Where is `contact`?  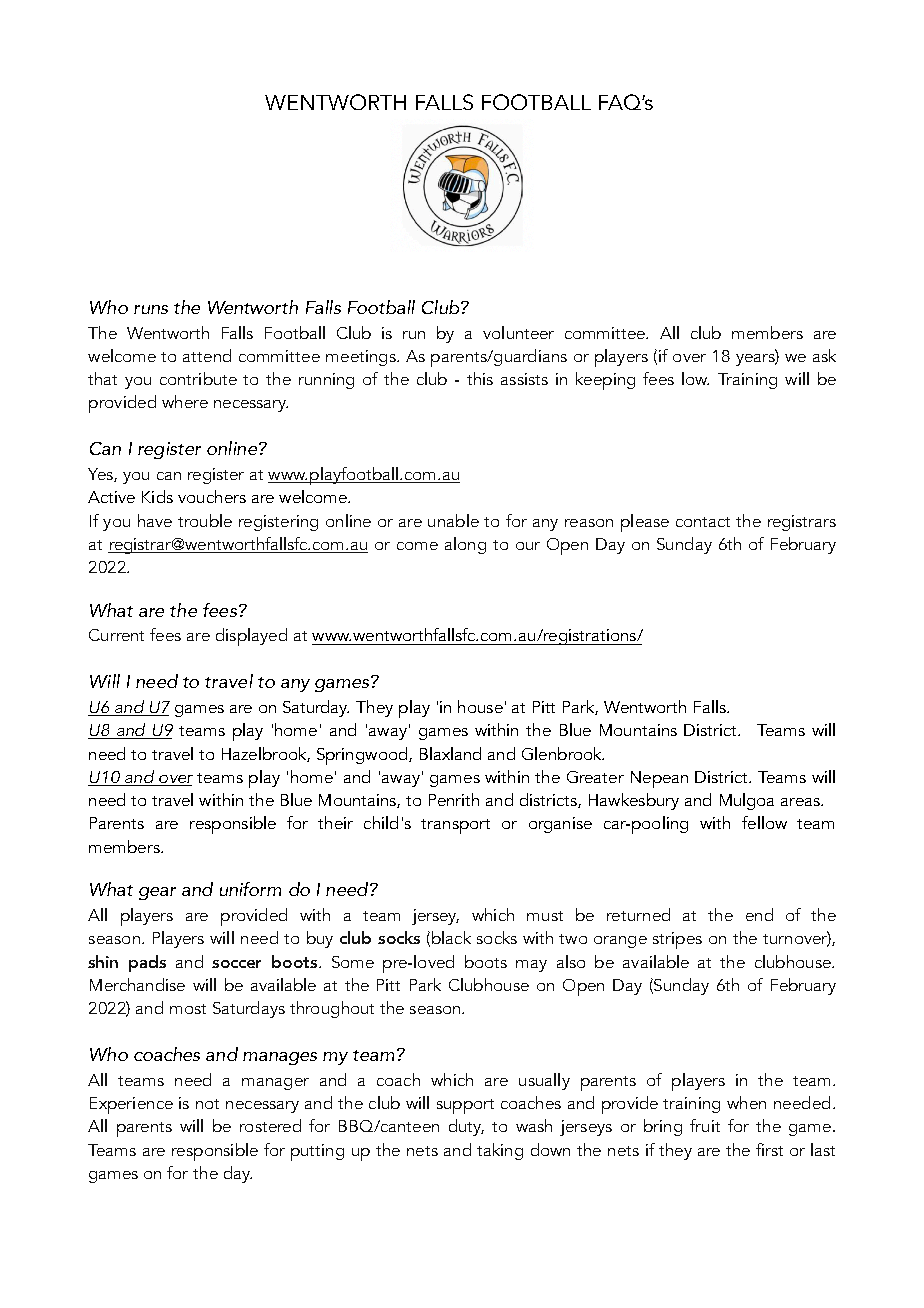 contact is located at coordinates (703, 522).
